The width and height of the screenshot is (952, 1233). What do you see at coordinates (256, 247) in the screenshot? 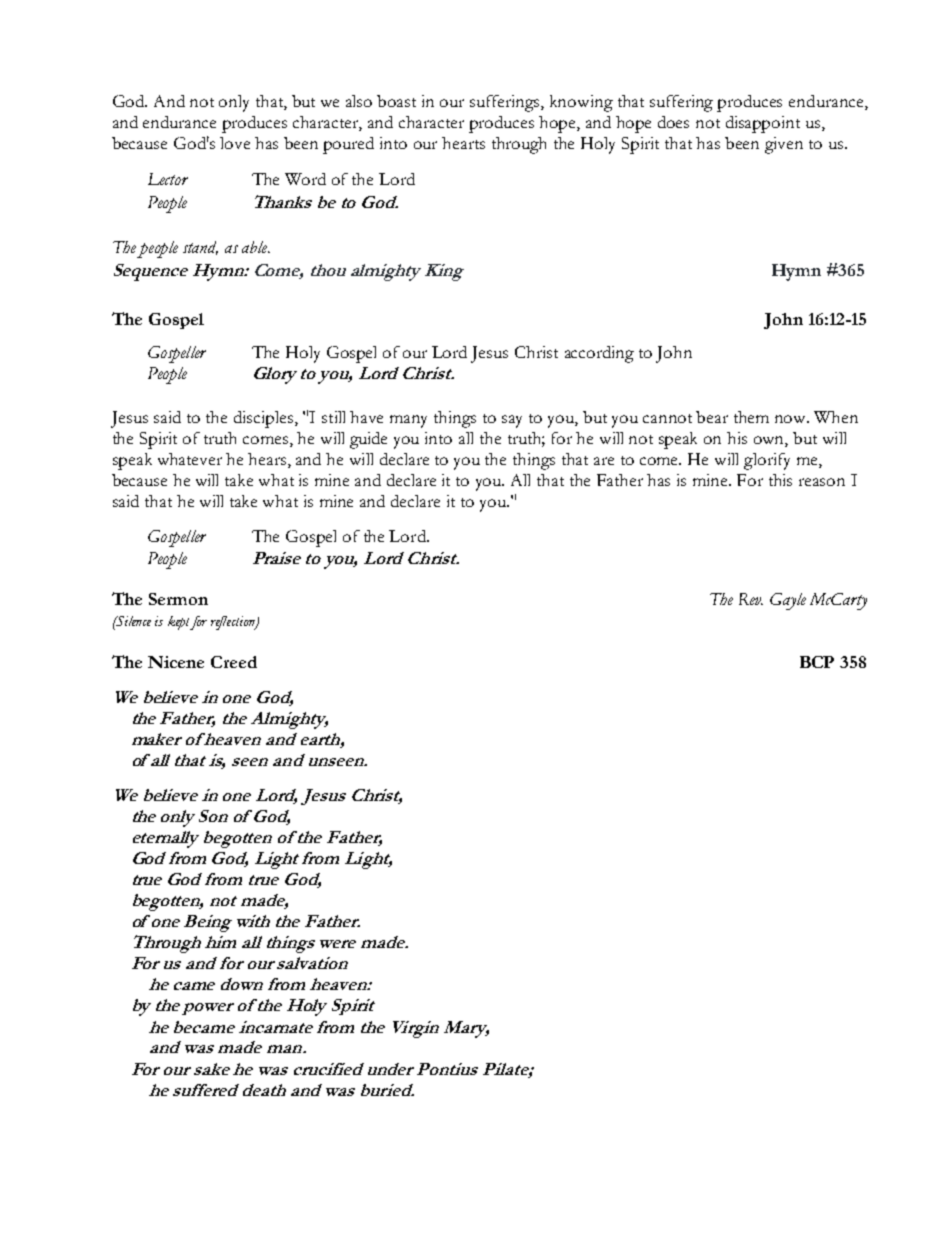
I see `able` at bounding box center [256, 247].
